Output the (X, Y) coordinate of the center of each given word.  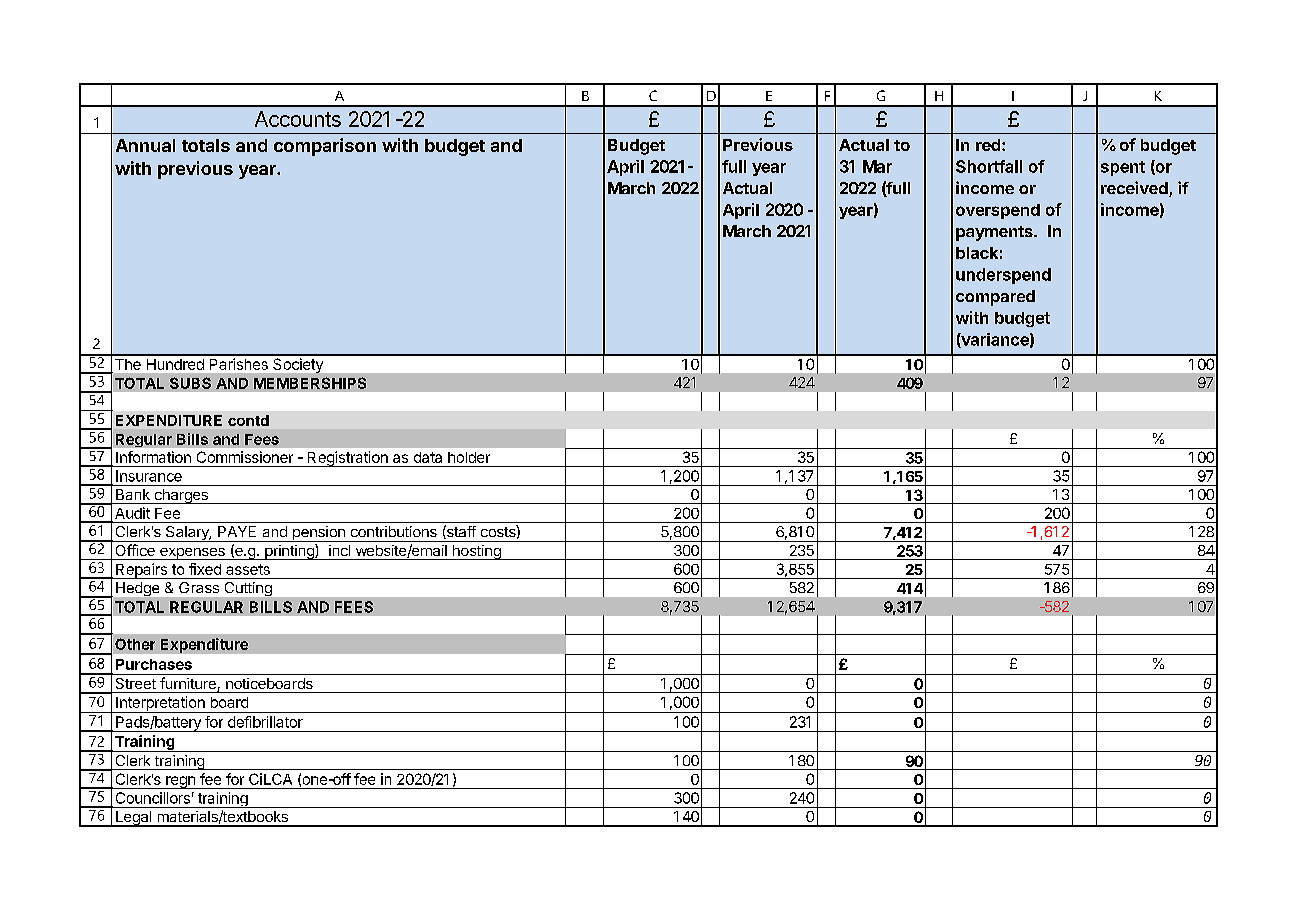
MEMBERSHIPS (310, 383)
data (428, 457)
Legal (133, 819)
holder (469, 457)
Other (135, 644)
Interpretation (160, 704)
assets (248, 569)
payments (995, 233)
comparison (325, 147)
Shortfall (989, 166)
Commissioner (245, 457)
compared (995, 298)
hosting (476, 552)
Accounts (298, 119)
